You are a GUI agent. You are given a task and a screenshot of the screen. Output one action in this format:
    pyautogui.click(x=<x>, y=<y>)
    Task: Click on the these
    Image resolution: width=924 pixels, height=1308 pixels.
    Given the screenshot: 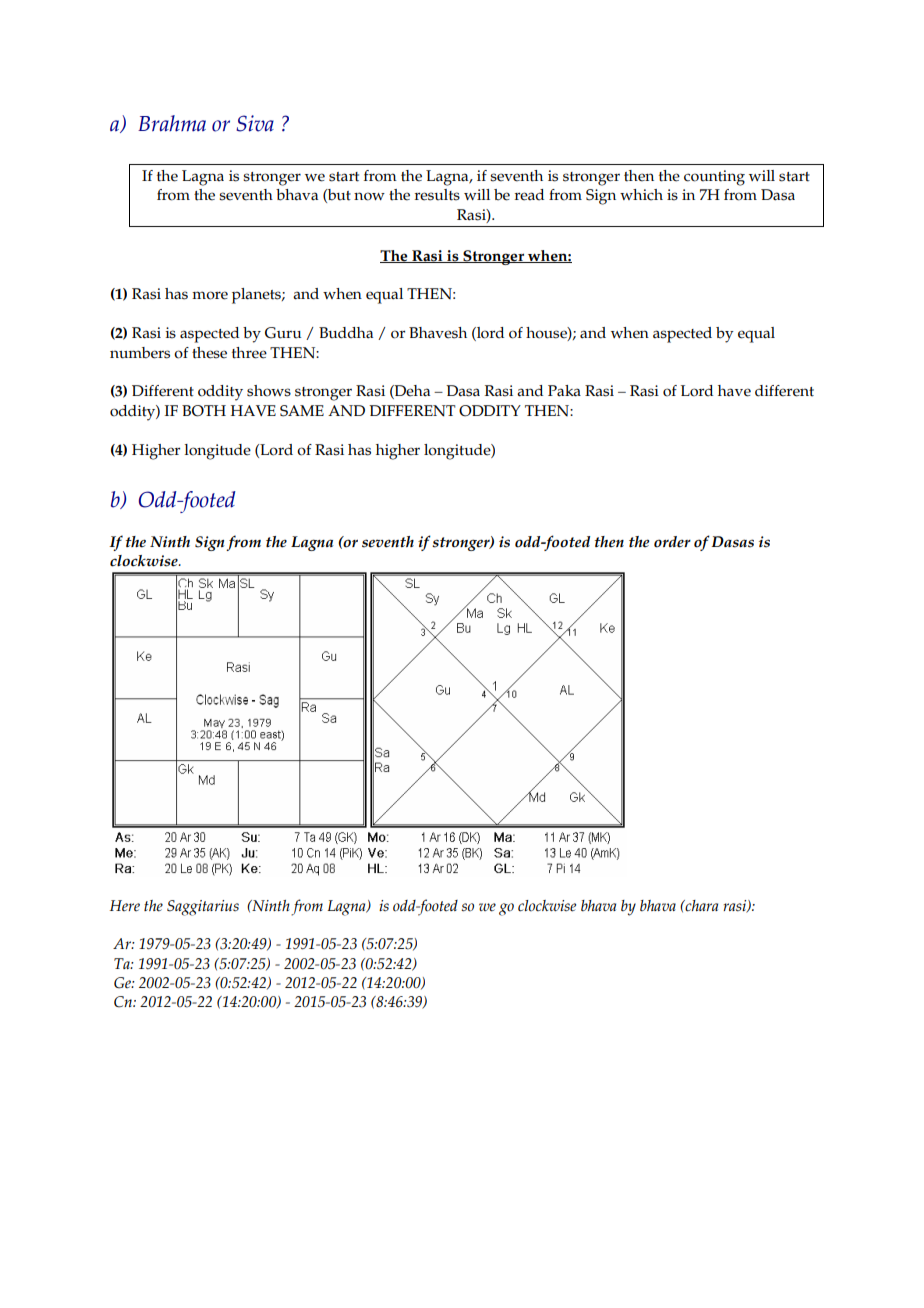 What is the action you would take?
    pyautogui.click(x=209, y=353)
